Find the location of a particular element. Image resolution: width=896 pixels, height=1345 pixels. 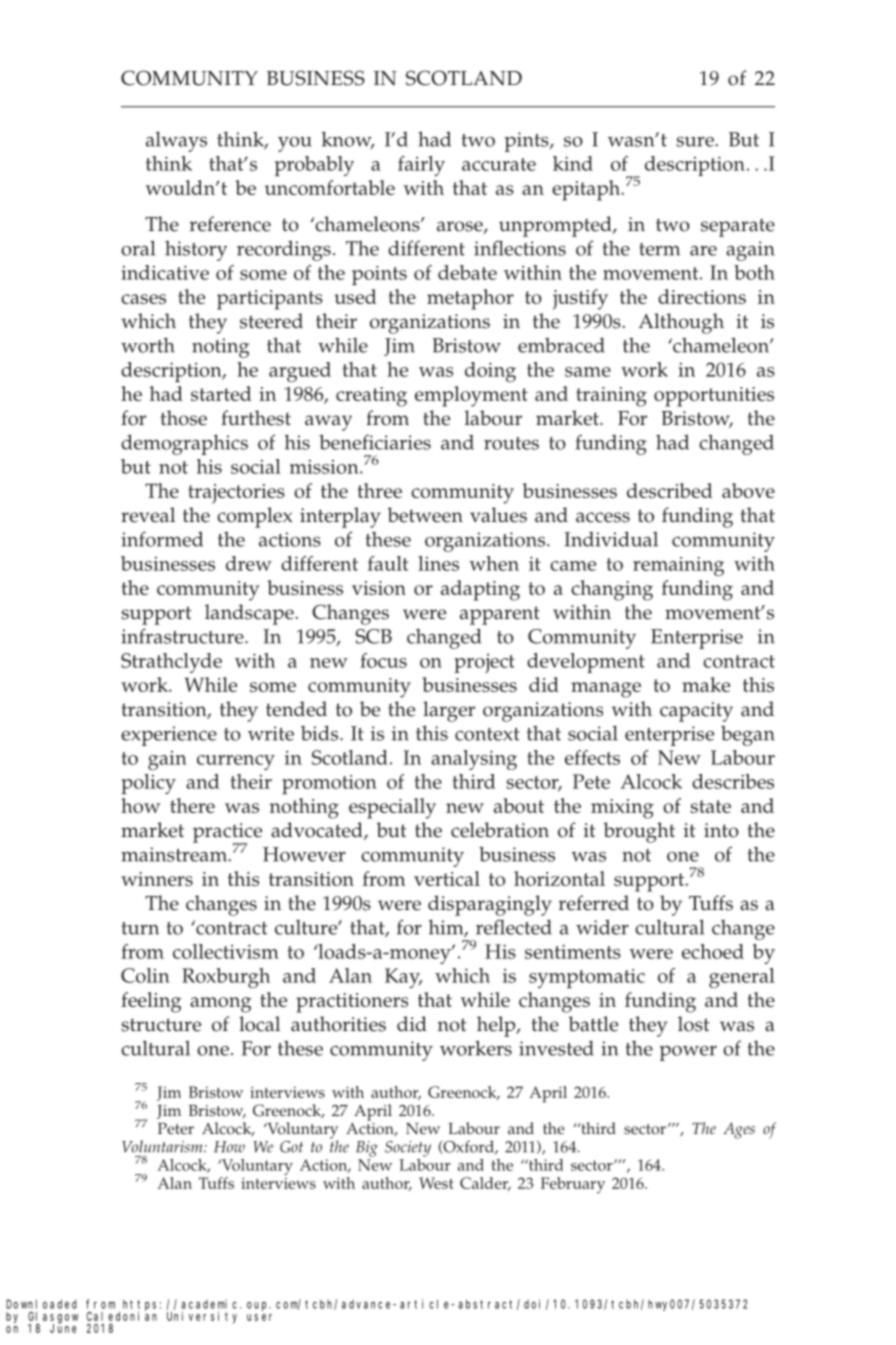

Kay is located at coordinates (403, 978).
